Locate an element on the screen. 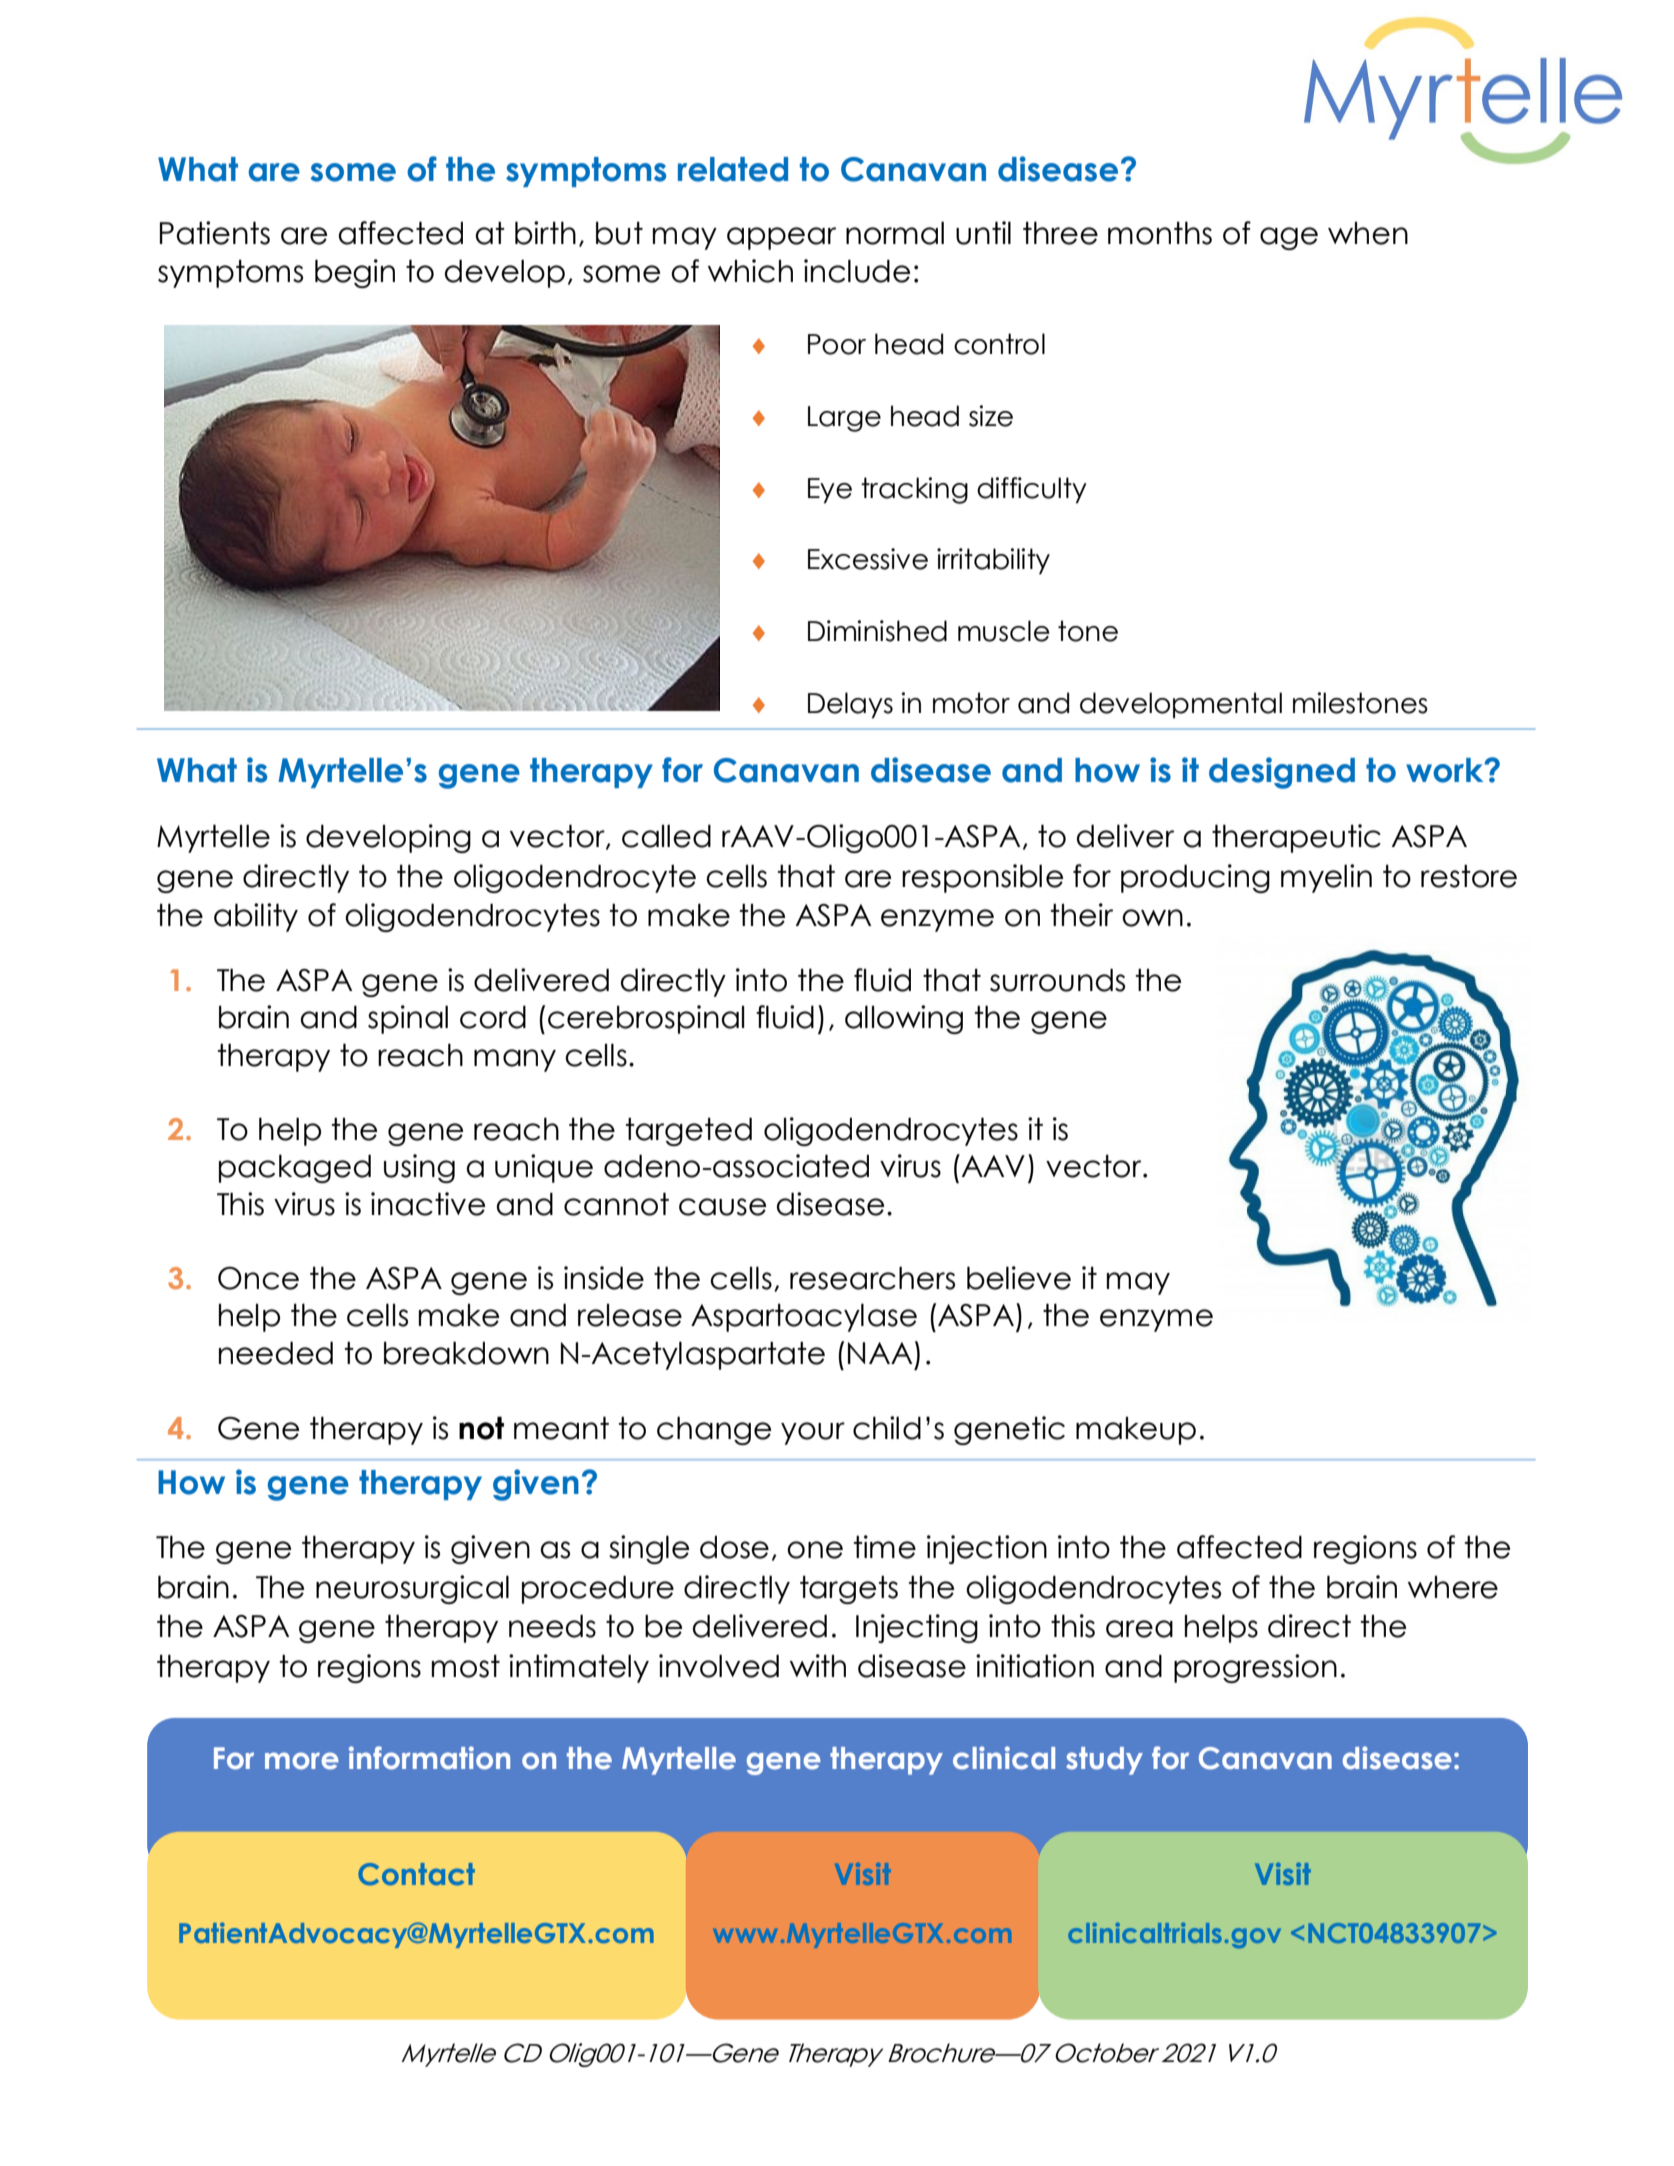  called is located at coordinates (666, 836).
